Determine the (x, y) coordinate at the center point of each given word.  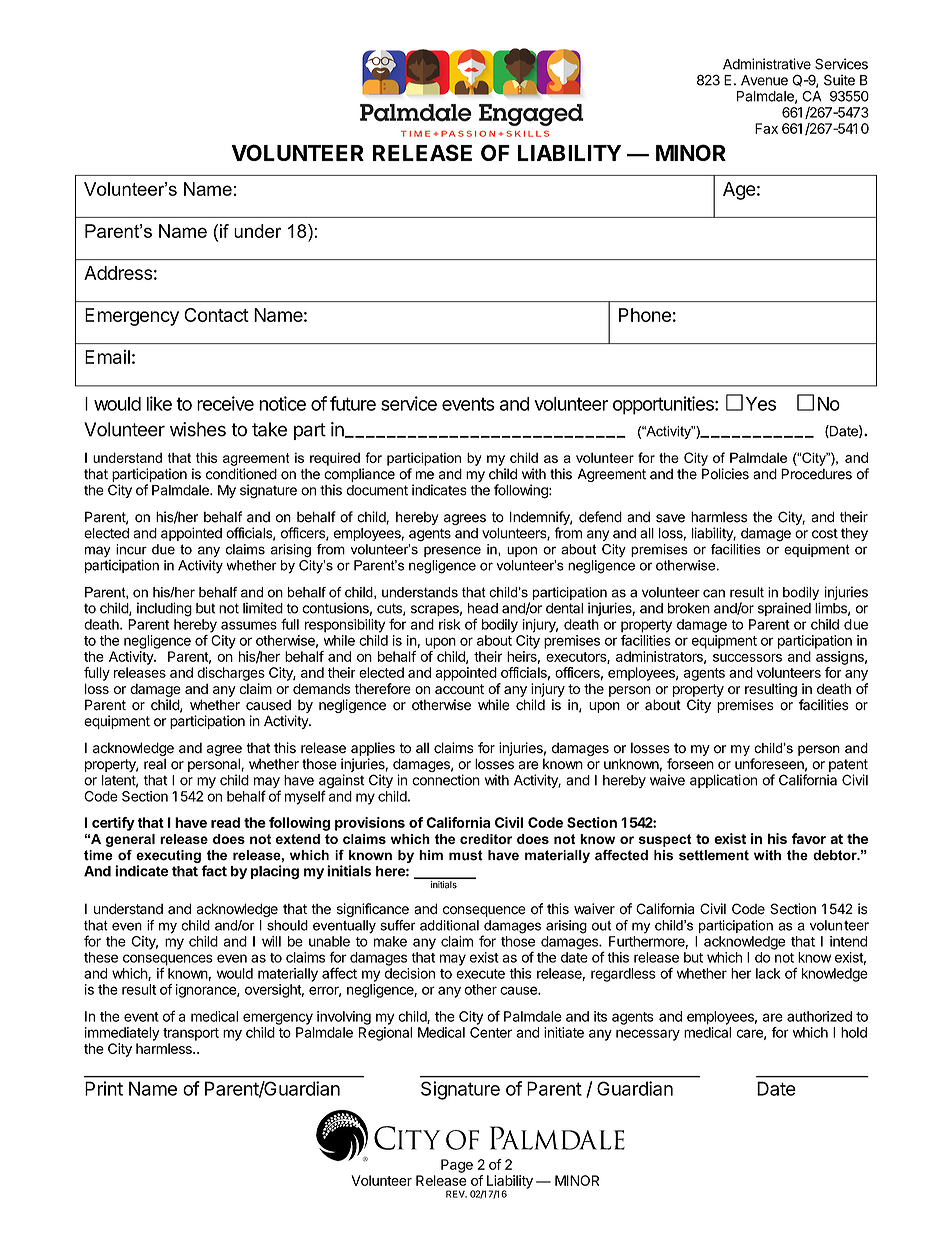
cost (825, 533)
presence (452, 551)
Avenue (764, 80)
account (459, 689)
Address (118, 273)
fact (214, 871)
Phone (645, 315)
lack (768, 973)
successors (747, 658)
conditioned (241, 474)
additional (449, 925)
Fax (766, 128)
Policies (725, 474)
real (155, 764)
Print (104, 1088)
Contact (216, 315)
